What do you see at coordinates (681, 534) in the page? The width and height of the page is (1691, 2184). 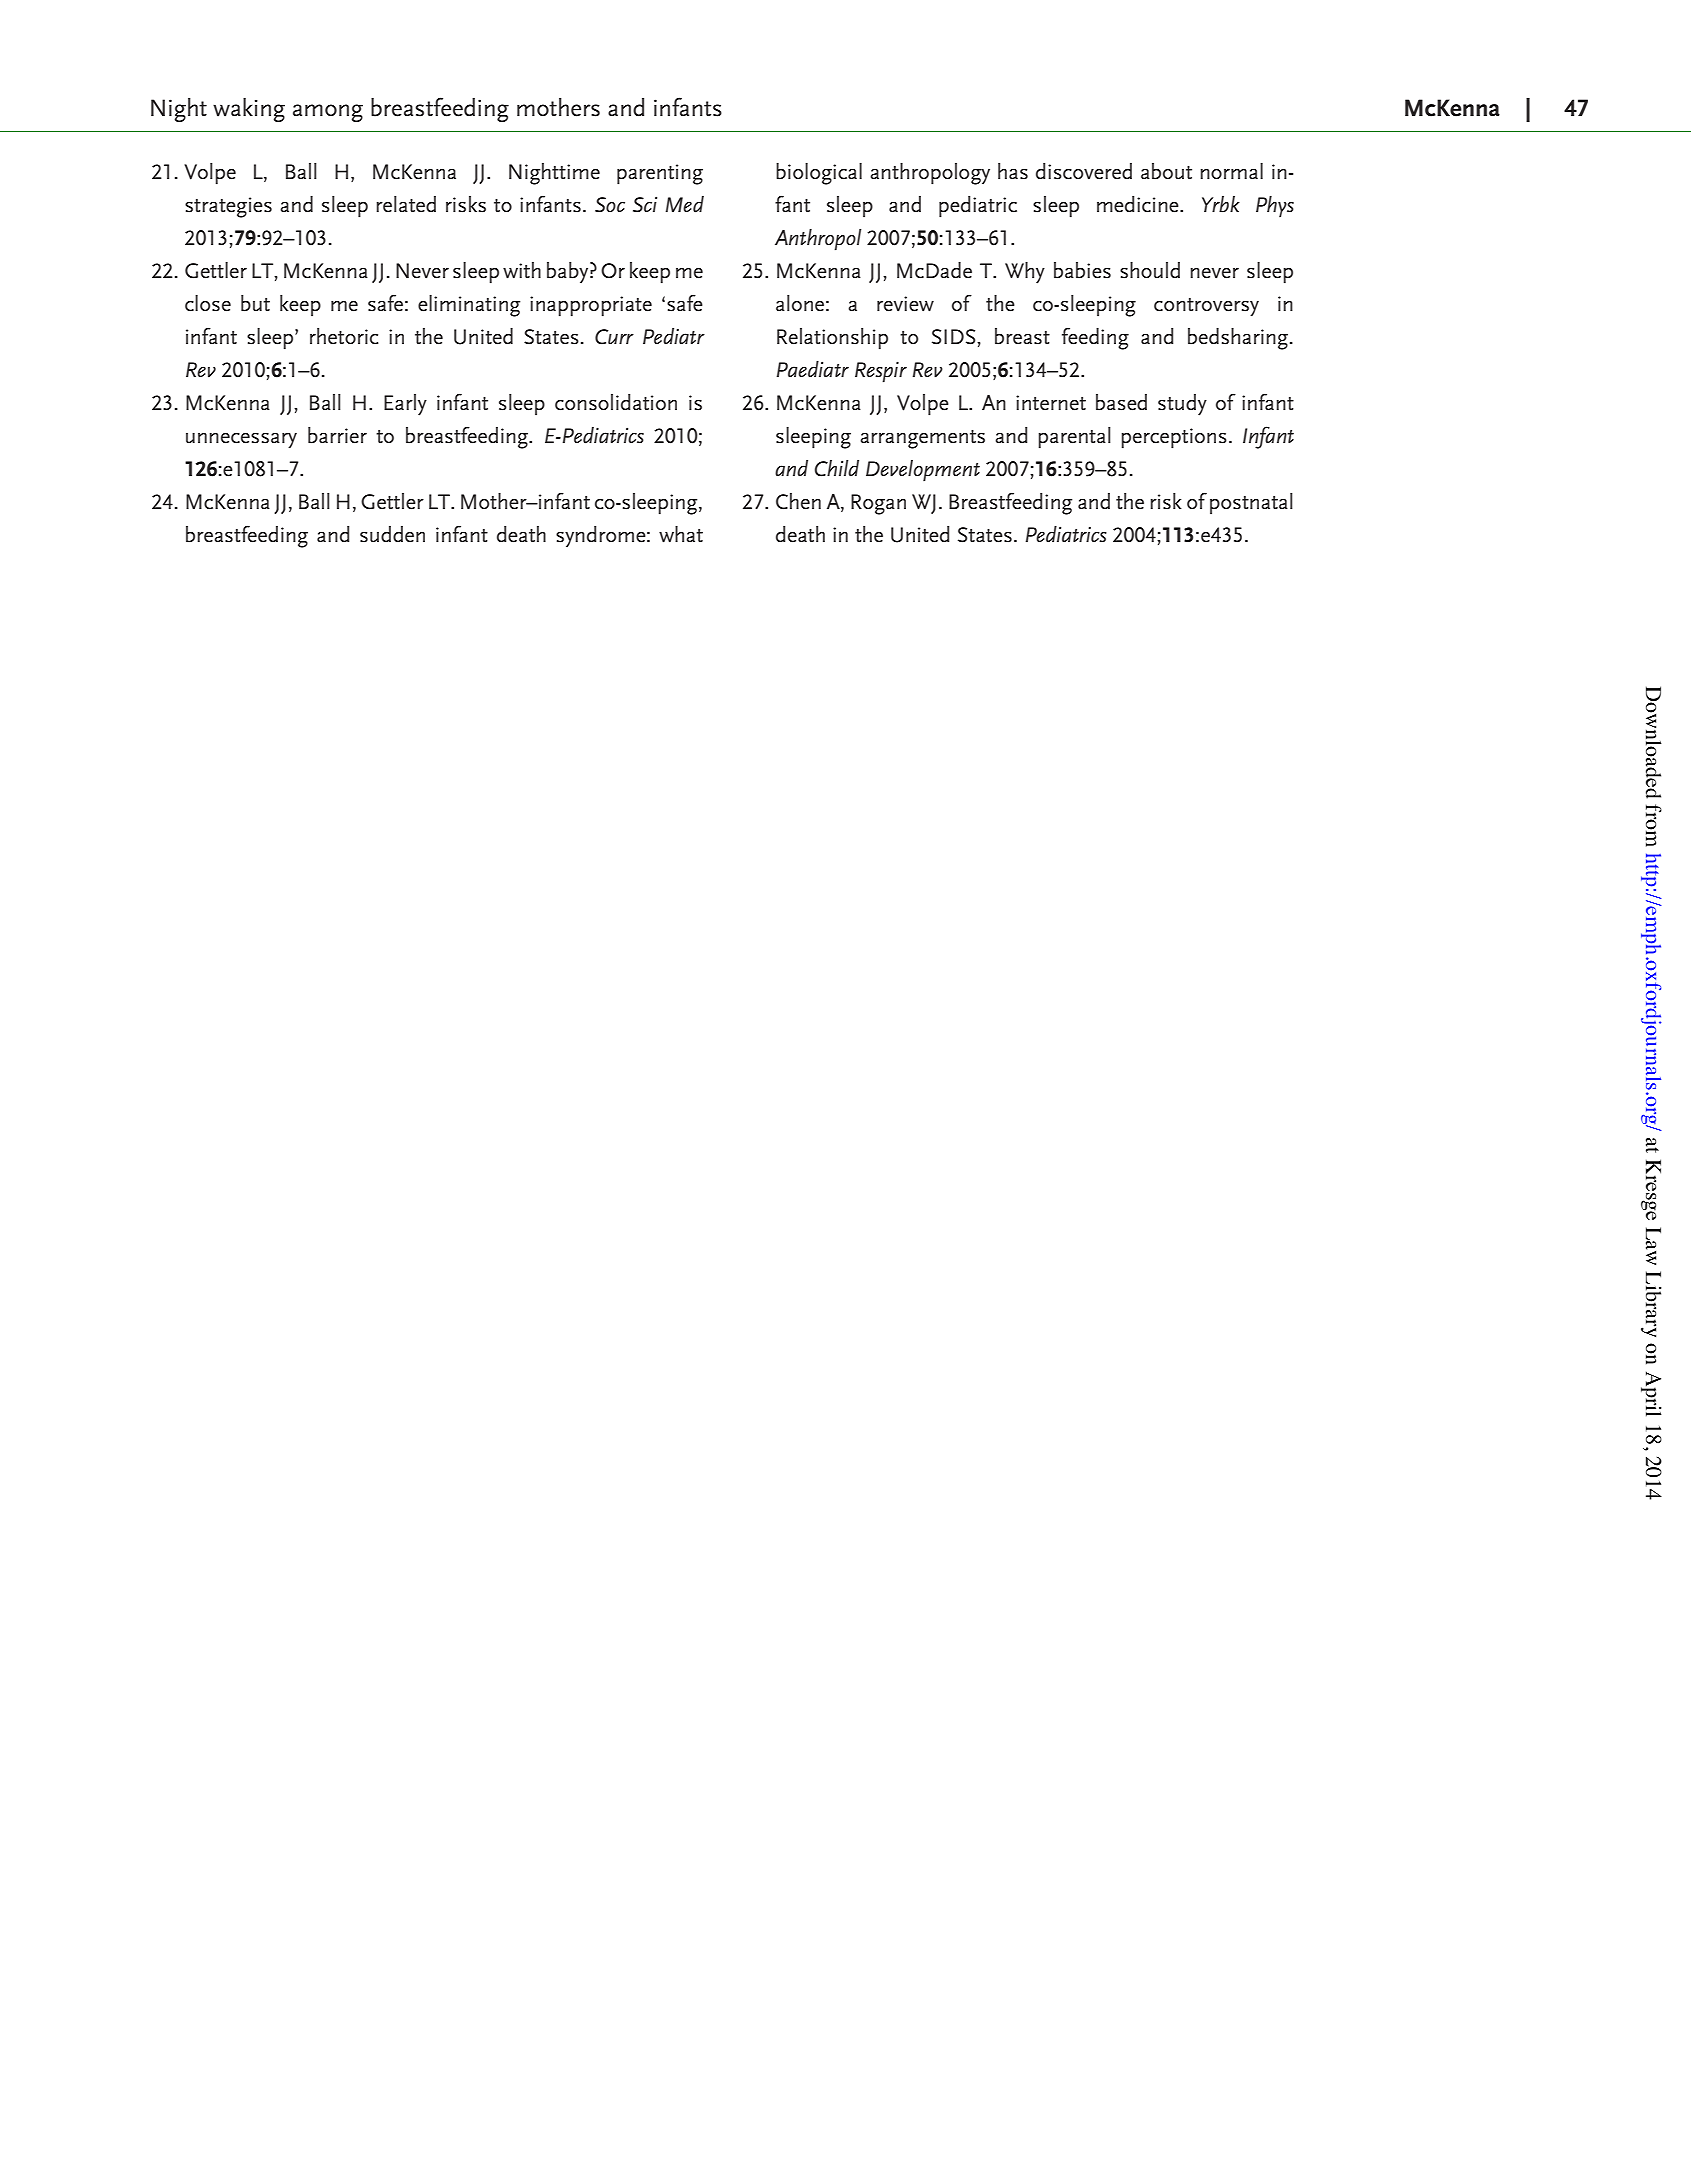 I see `what` at bounding box center [681, 534].
